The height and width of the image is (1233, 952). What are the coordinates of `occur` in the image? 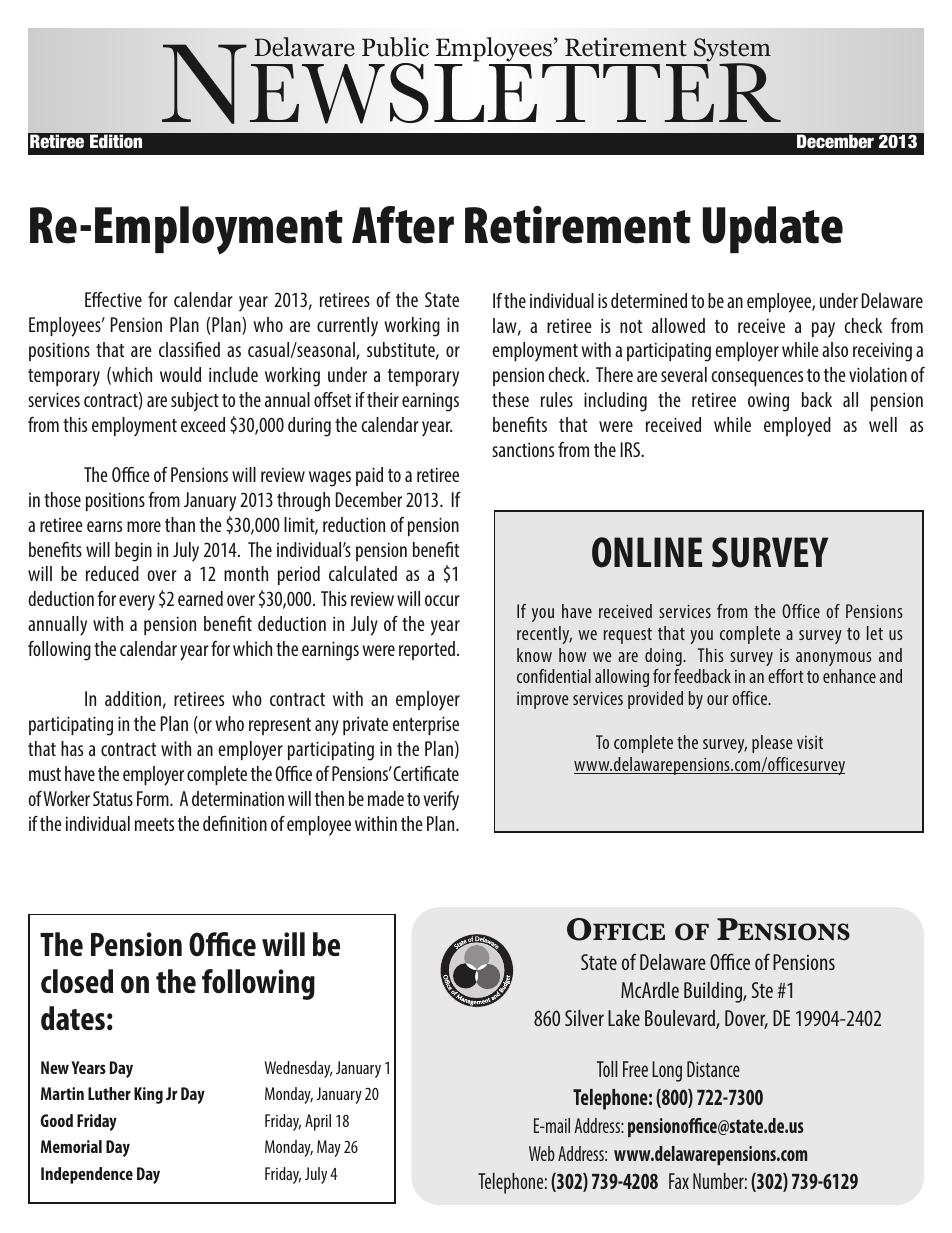 It's located at (442, 600).
